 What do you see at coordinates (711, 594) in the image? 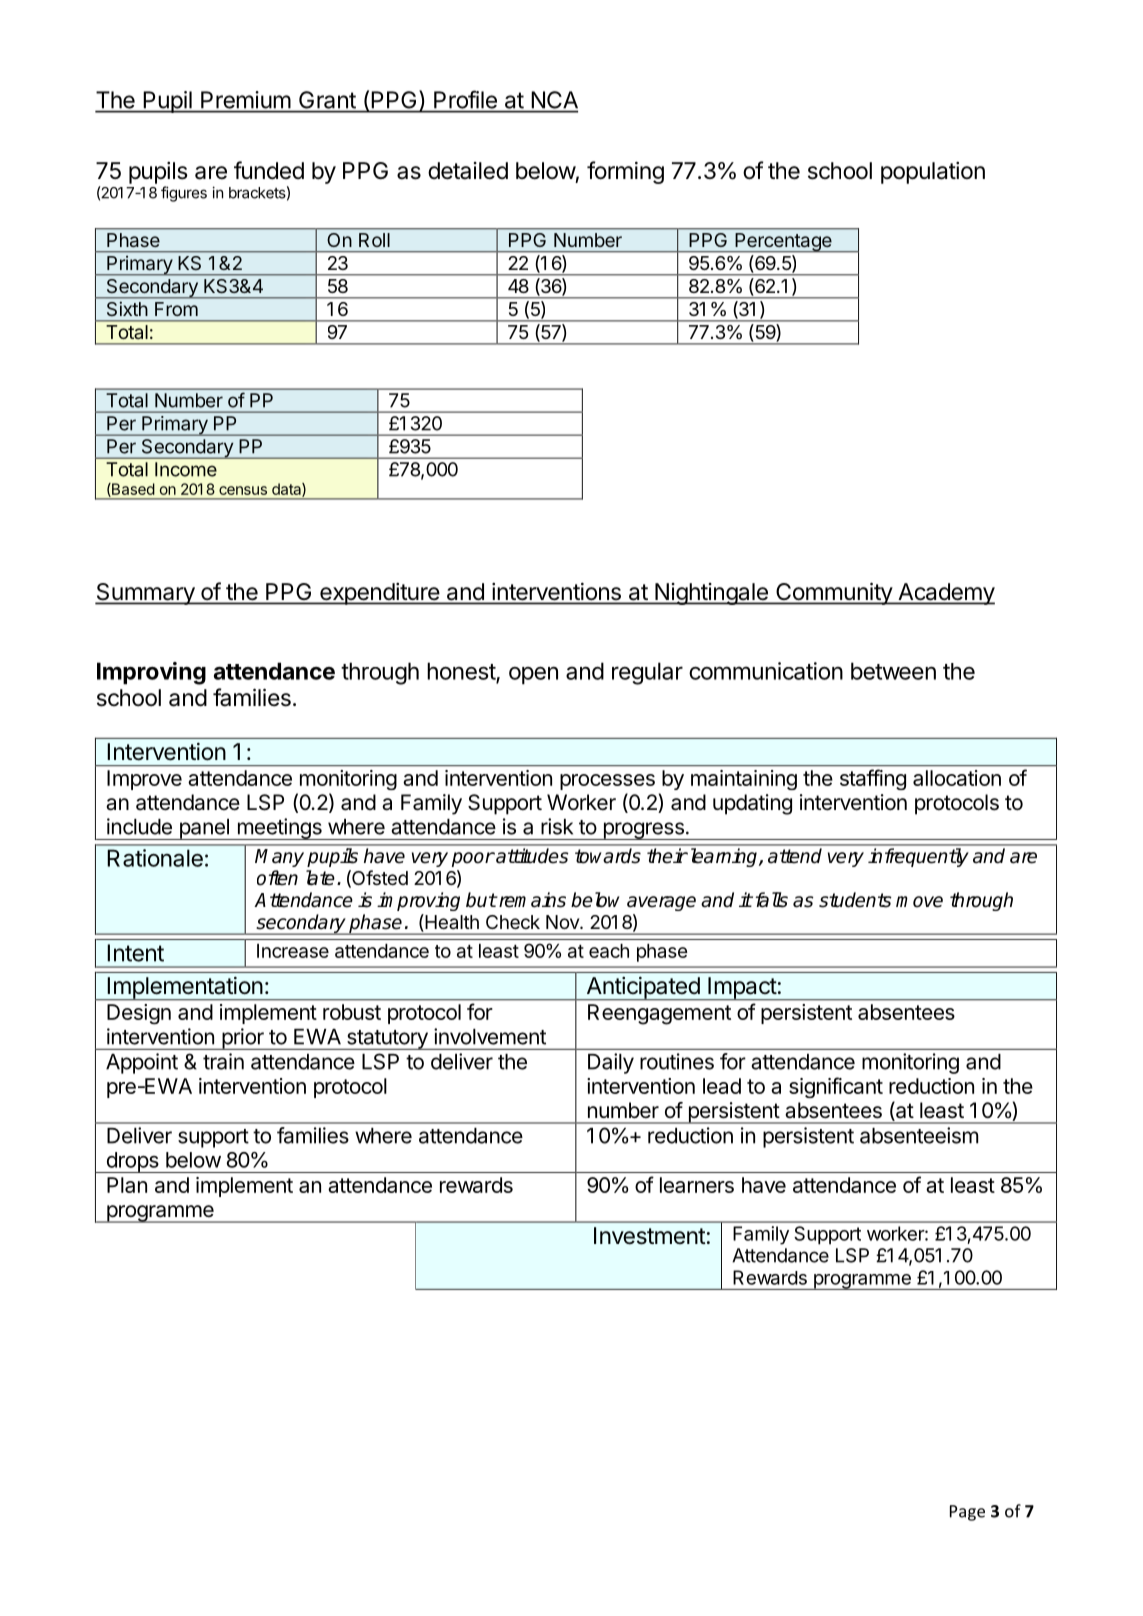
I see `Nightingale` at bounding box center [711, 594].
